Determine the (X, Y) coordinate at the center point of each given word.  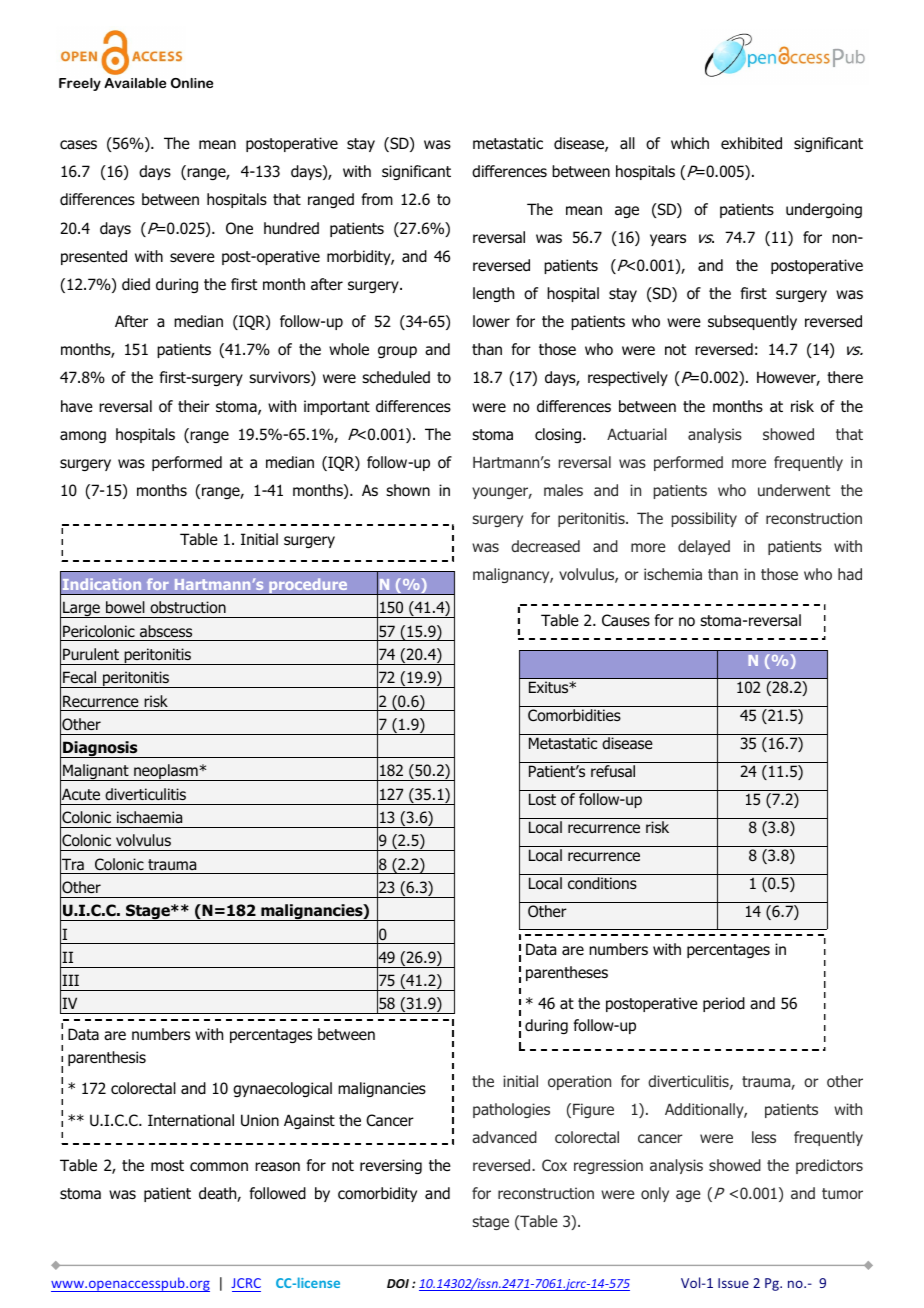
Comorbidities (574, 715)
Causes (626, 620)
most (167, 1166)
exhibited (751, 143)
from (377, 199)
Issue (733, 1283)
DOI (398, 1283)
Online (192, 83)
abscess (166, 631)
